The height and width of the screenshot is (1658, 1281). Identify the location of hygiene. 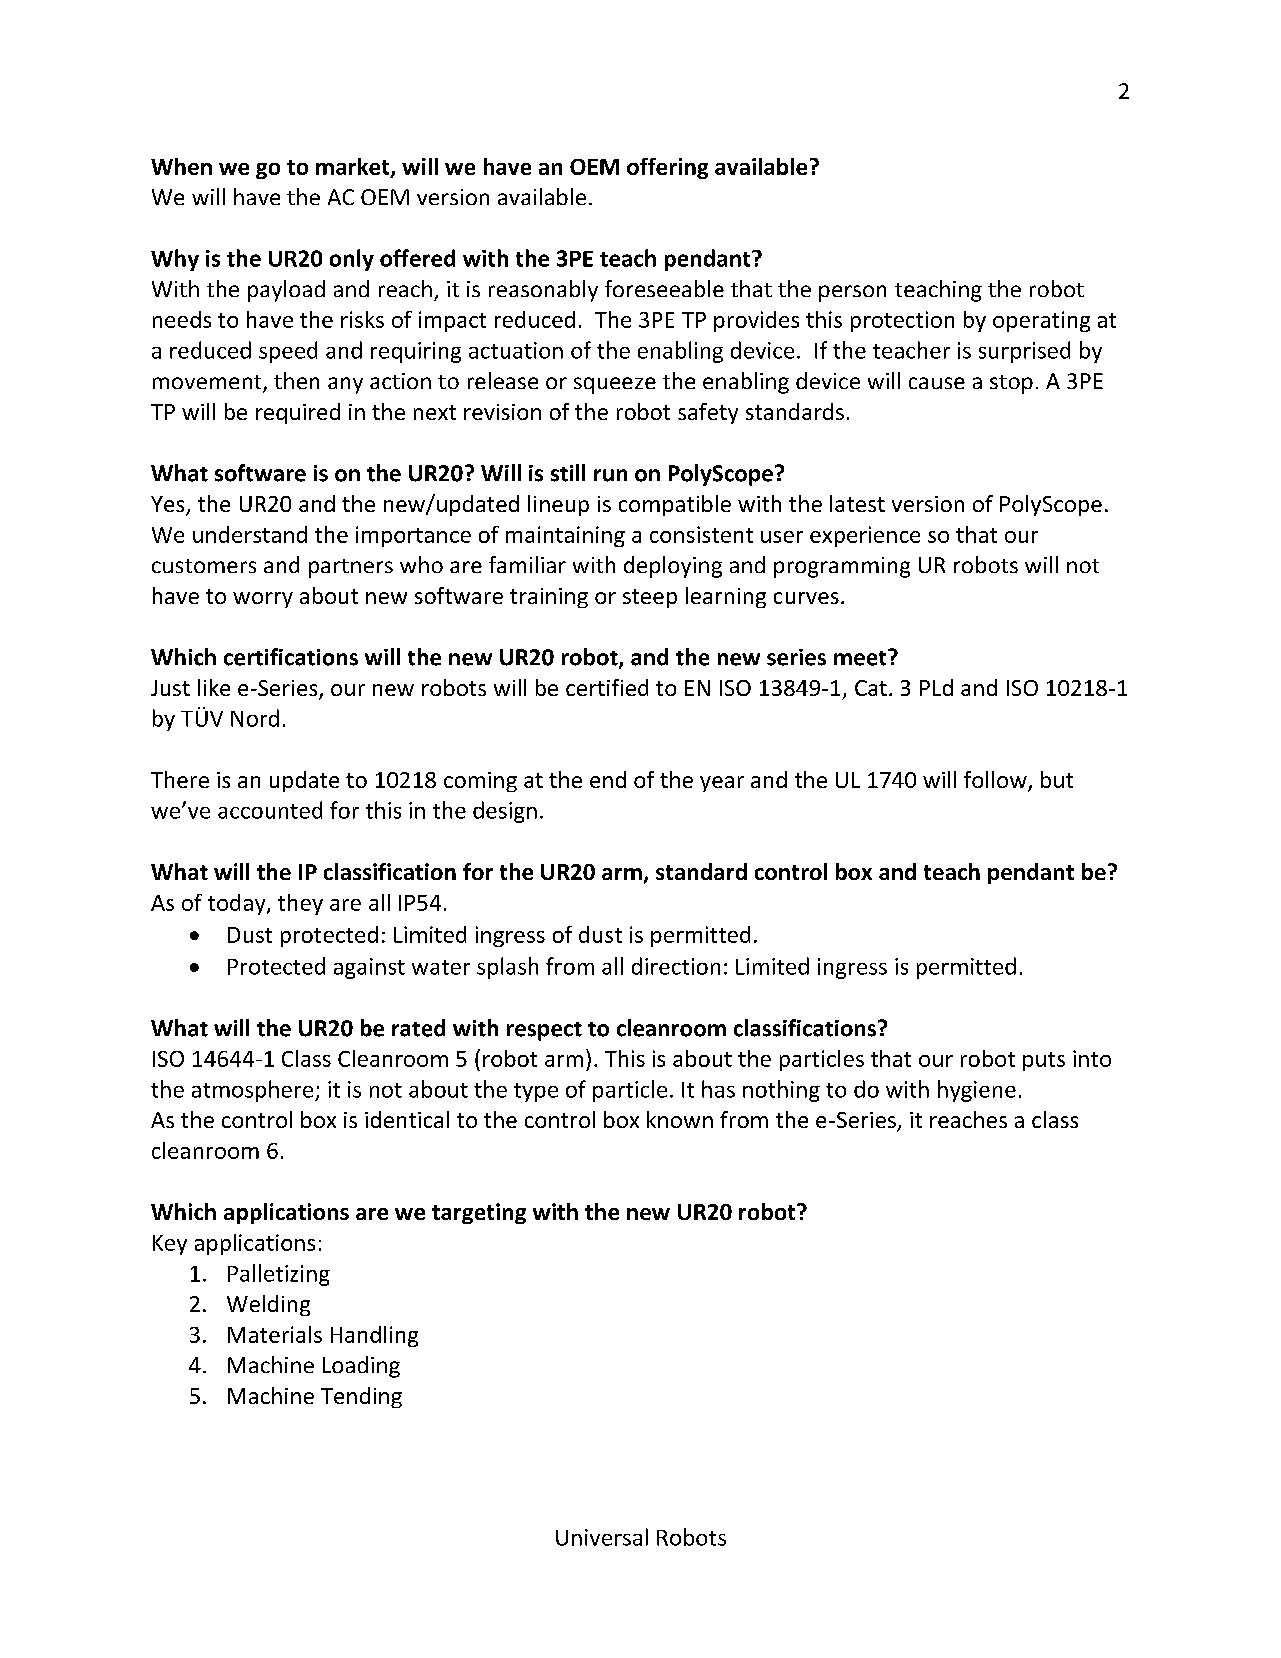
(977, 1091).
